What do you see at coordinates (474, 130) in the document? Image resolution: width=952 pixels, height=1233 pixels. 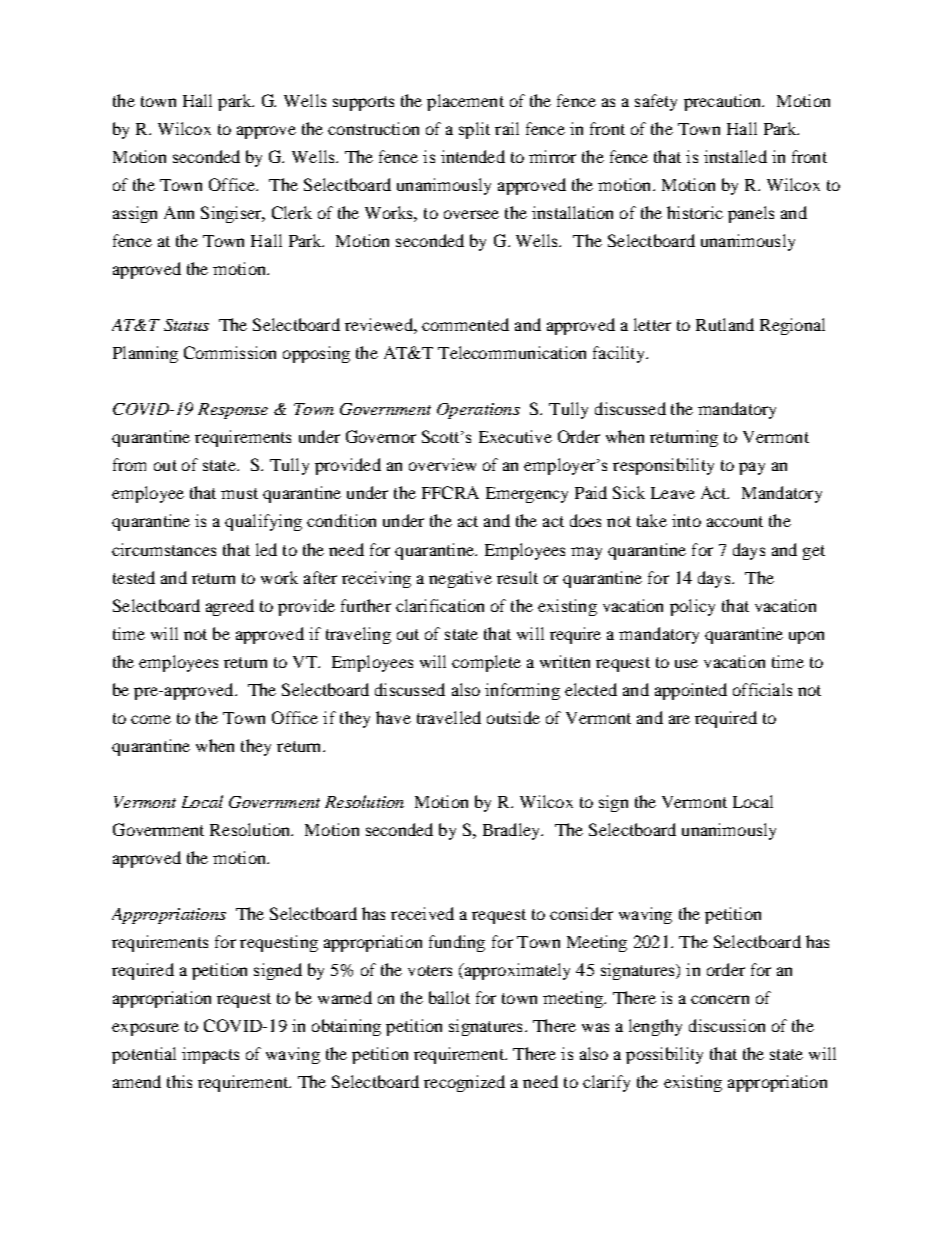 I see `split` at bounding box center [474, 130].
